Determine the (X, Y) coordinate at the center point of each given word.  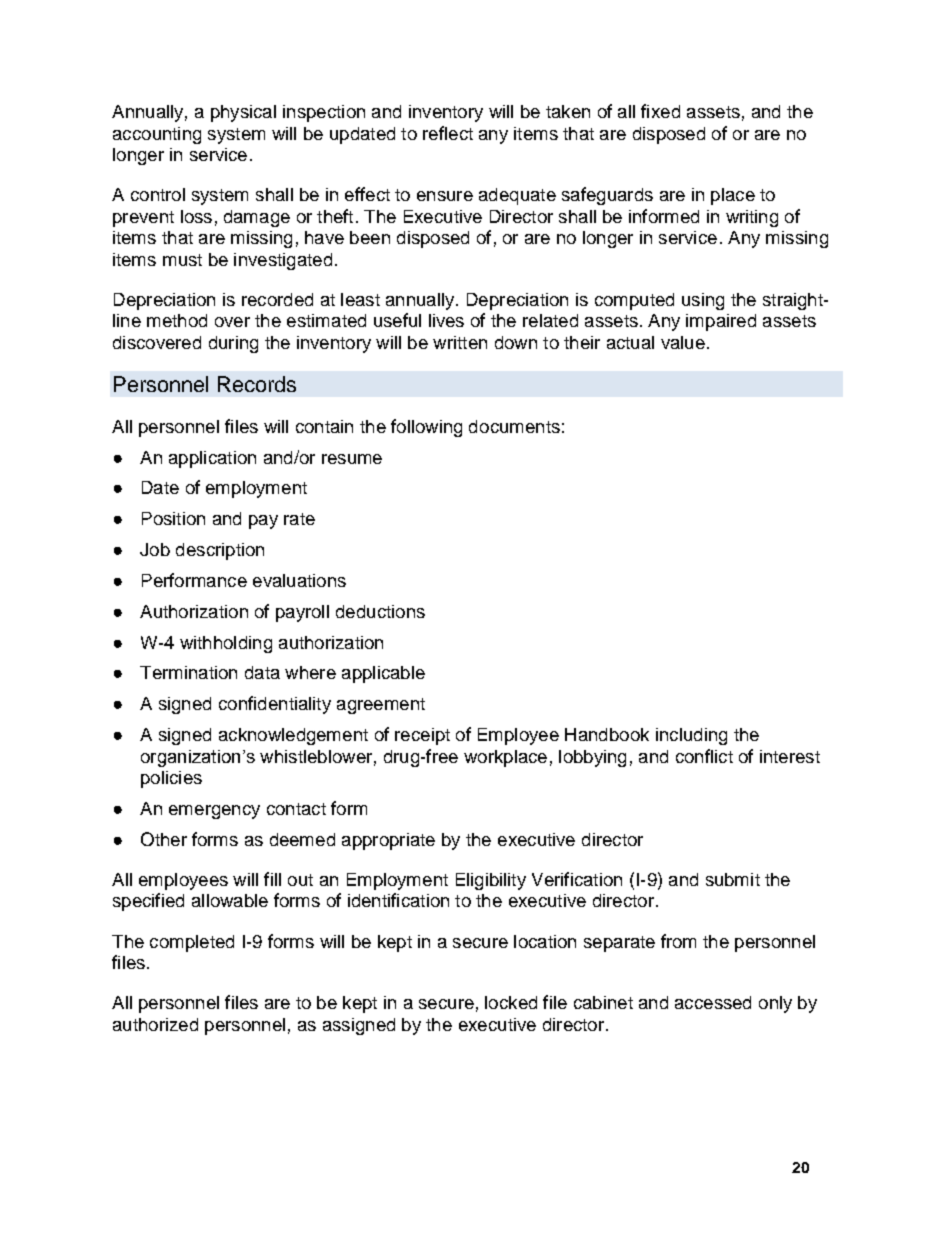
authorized (155, 1024)
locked (511, 1002)
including (691, 736)
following (426, 428)
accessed (713, 1002)
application (212, 459)
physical (243, 113)
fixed (660, 111)
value (683, 342)
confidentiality (275, 705)
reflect (448, 133)
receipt (422, 736)
